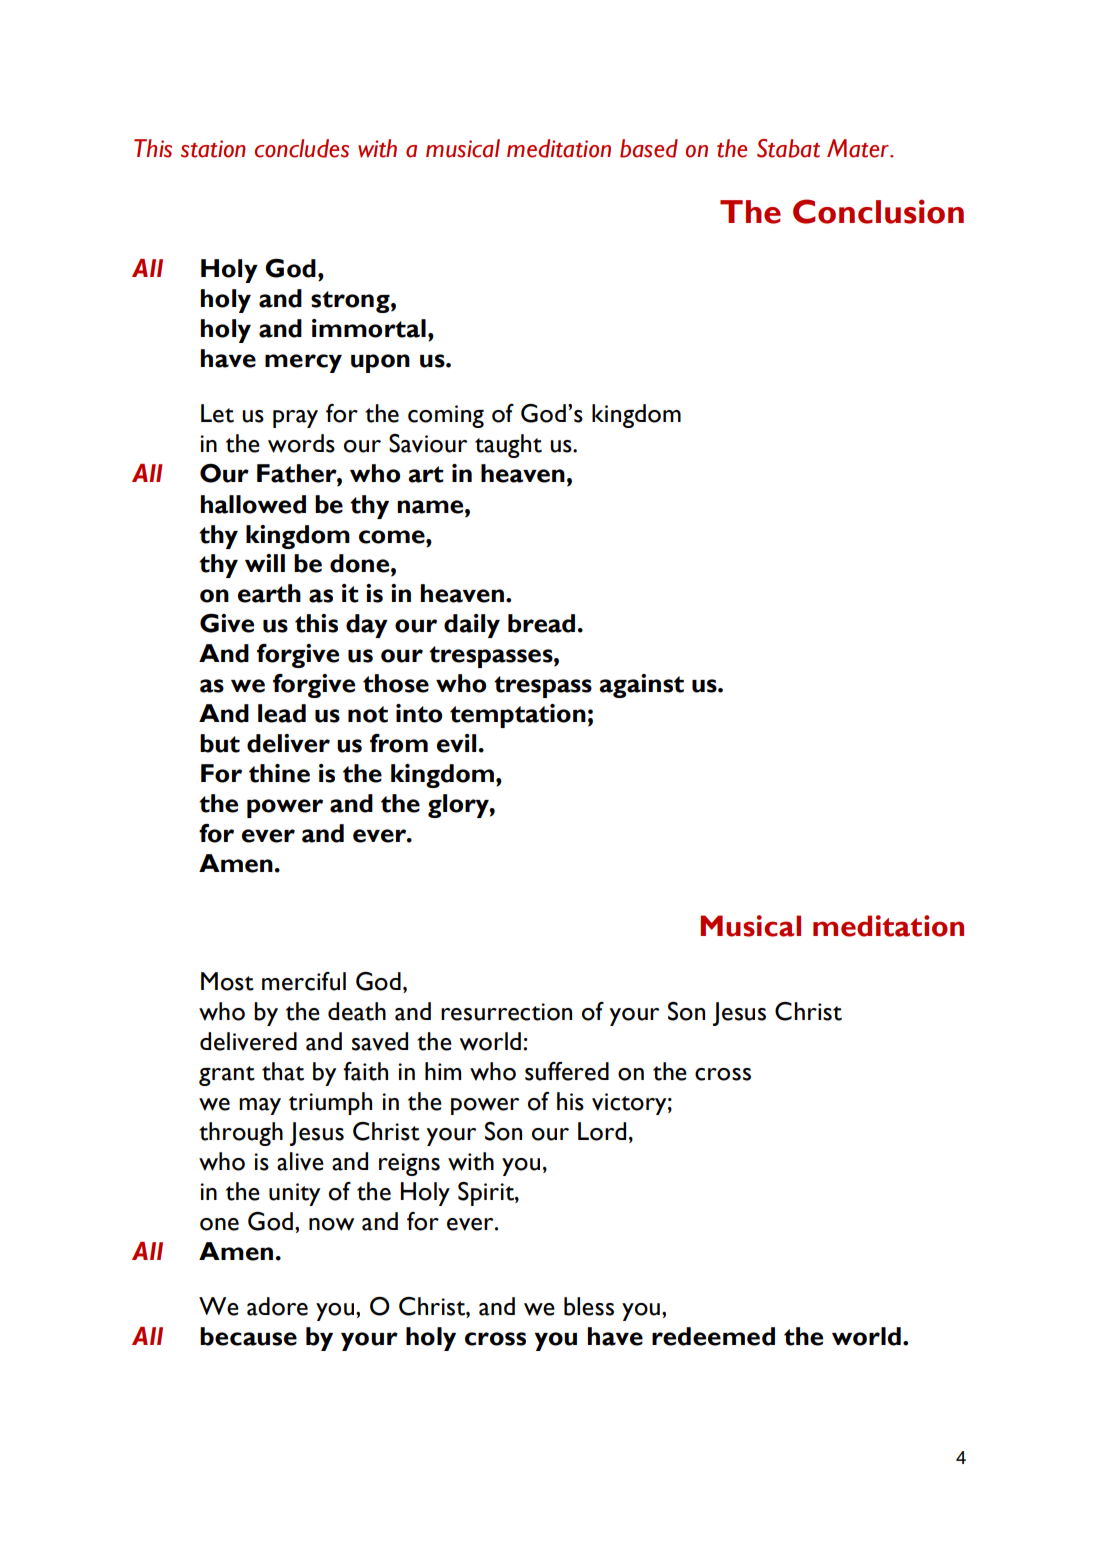 This screenshot has width=1099, height=1554. I want to click on merciful, so click(304, 981).
